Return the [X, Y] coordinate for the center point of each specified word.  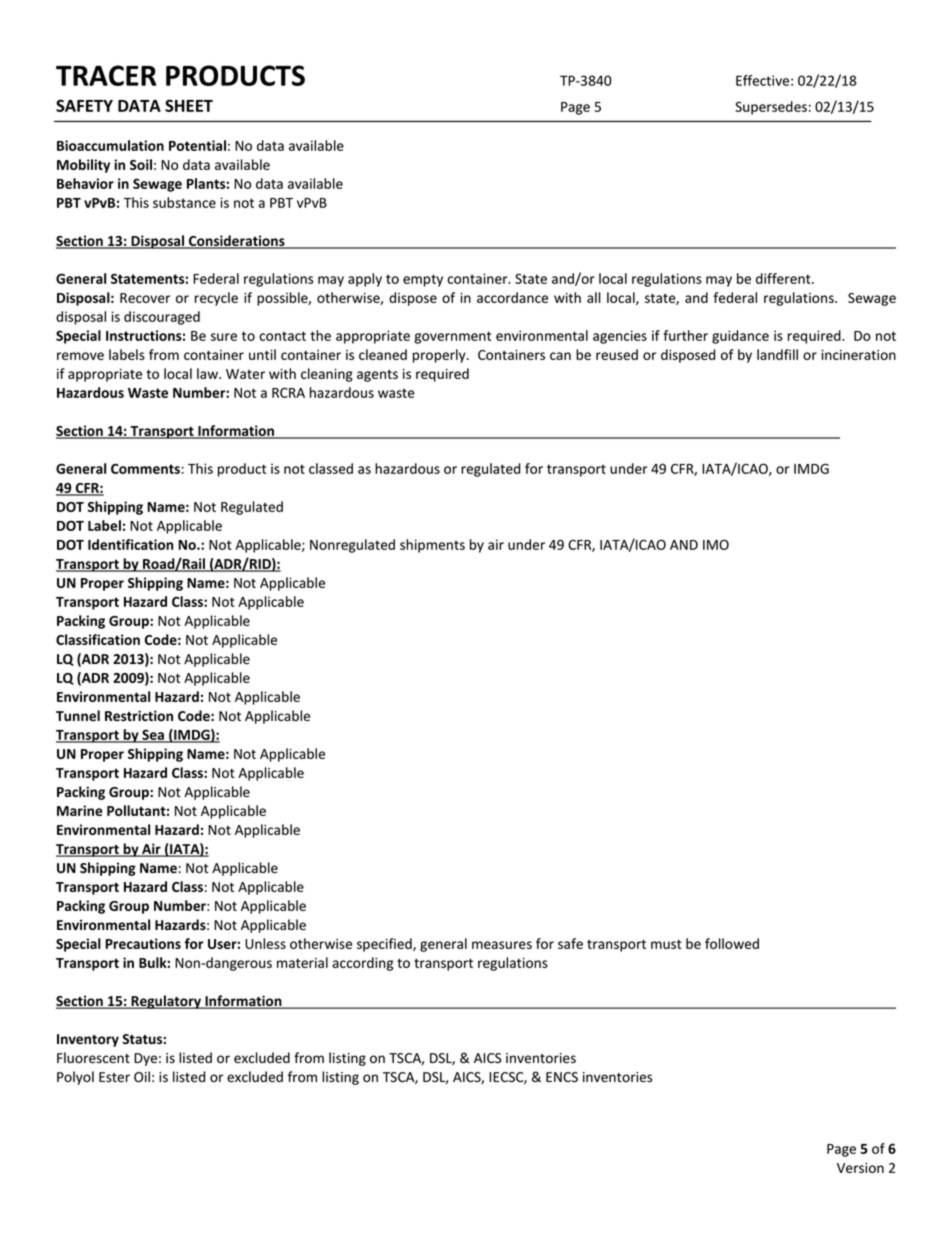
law [208, 373]
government [452, 337]
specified [385, 945]
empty [423, 280]
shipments [432, 546]
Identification [130, 544]
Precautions [143, 943]
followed [732, 943]
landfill [777, 354]
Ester [114, 1077]
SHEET [189, 105]
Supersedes [771, 108]
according [362, 964]
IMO [716, 544]
